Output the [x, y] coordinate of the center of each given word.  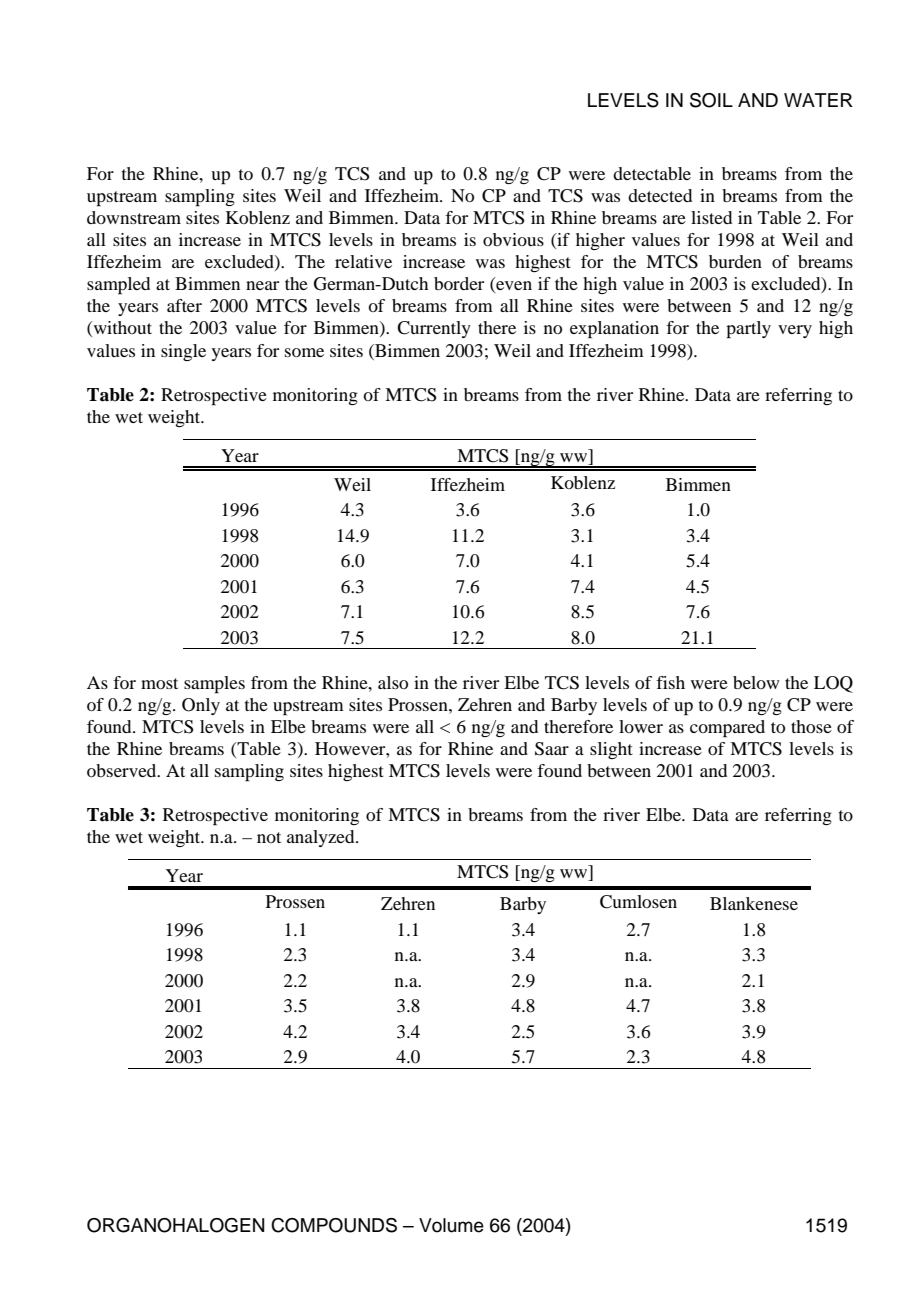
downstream [134, 217]
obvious [513, 239]
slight [611, 750]
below [756, 682]
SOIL [711, 100]
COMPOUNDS [334, 1225]
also [393, 682]
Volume [451, 1225]
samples [214, 685]
